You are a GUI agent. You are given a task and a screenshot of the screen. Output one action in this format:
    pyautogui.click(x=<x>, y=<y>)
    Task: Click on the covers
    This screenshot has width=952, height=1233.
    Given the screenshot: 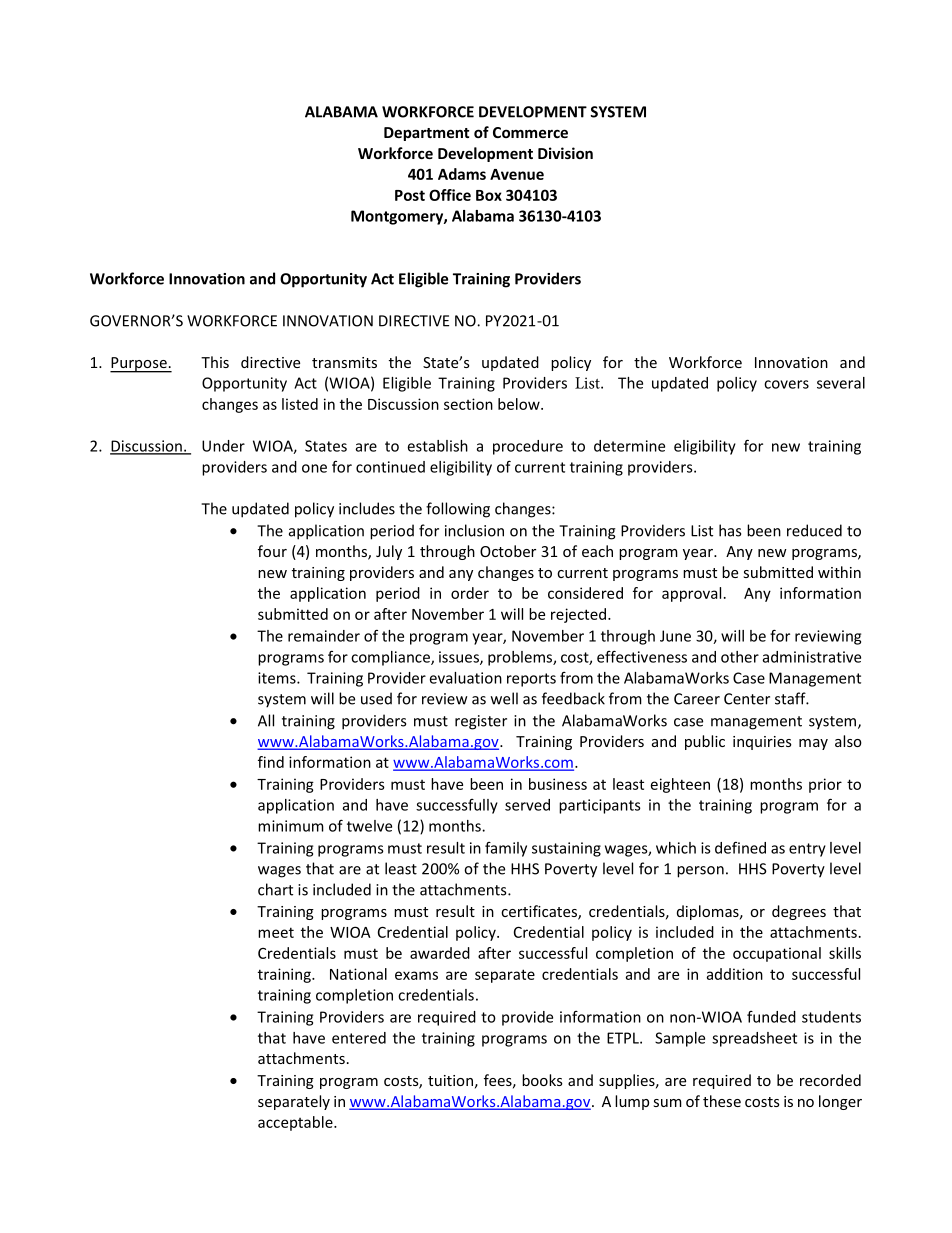 What is the action you would take?
    pyautogui.click(x=786, y=384)
